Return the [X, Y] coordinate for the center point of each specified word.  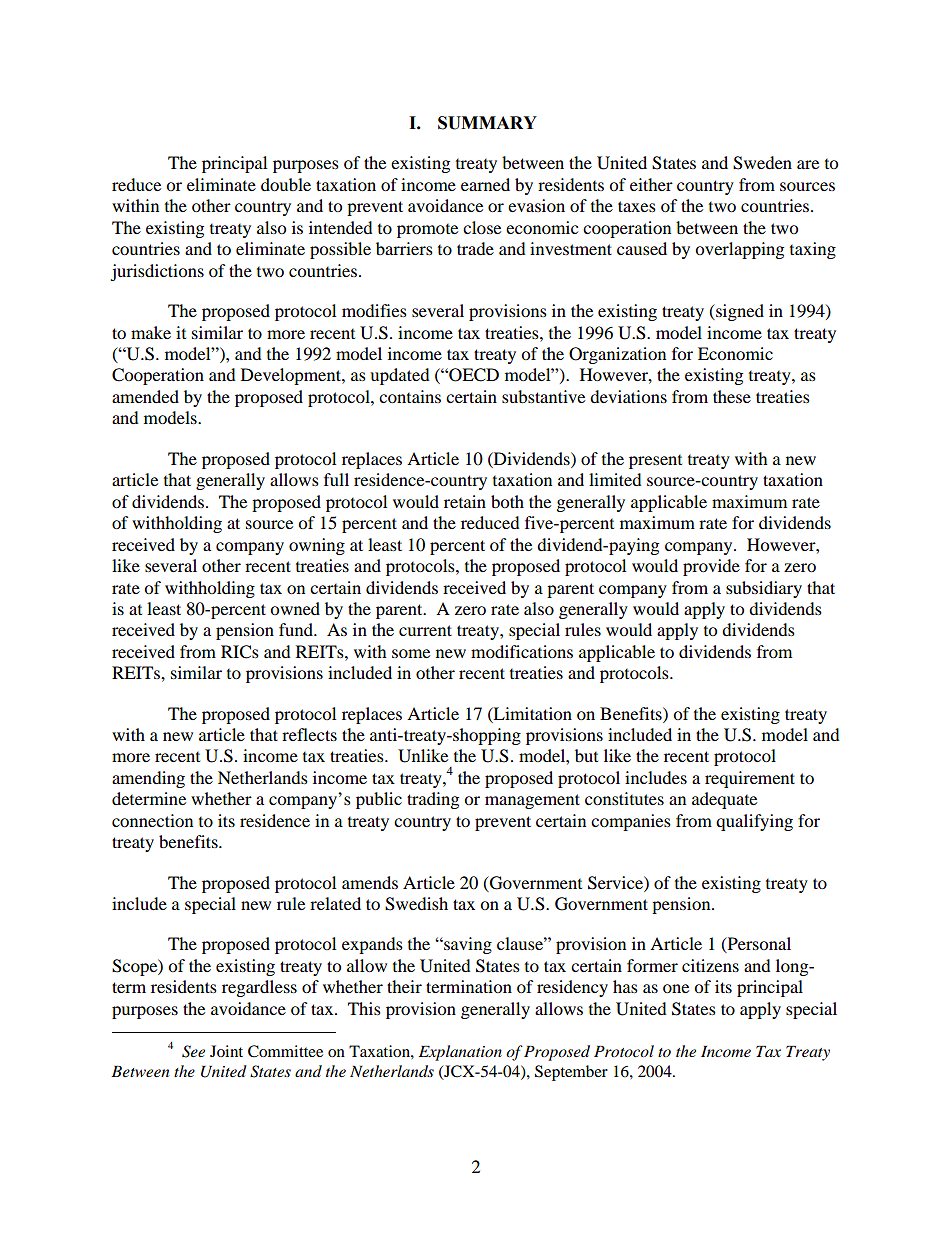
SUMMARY [487, 123]
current [425, 630]
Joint [226, 1051]
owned [295, 608]
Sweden [762, 163]
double [286, 184]
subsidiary [764, 589]
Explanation [460, 1053]
